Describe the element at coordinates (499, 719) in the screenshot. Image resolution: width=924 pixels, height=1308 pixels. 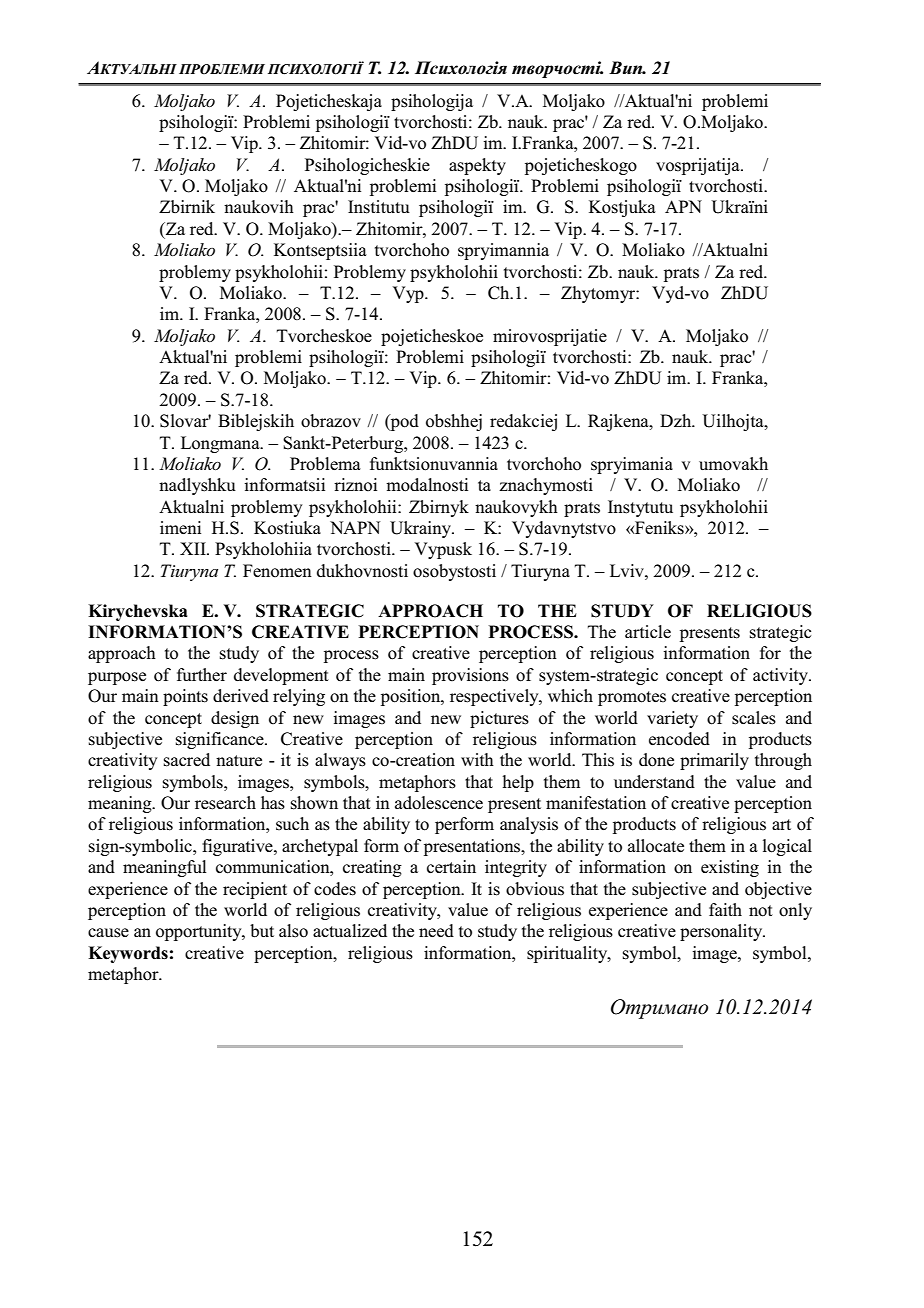
I see `pictures` at that location.
